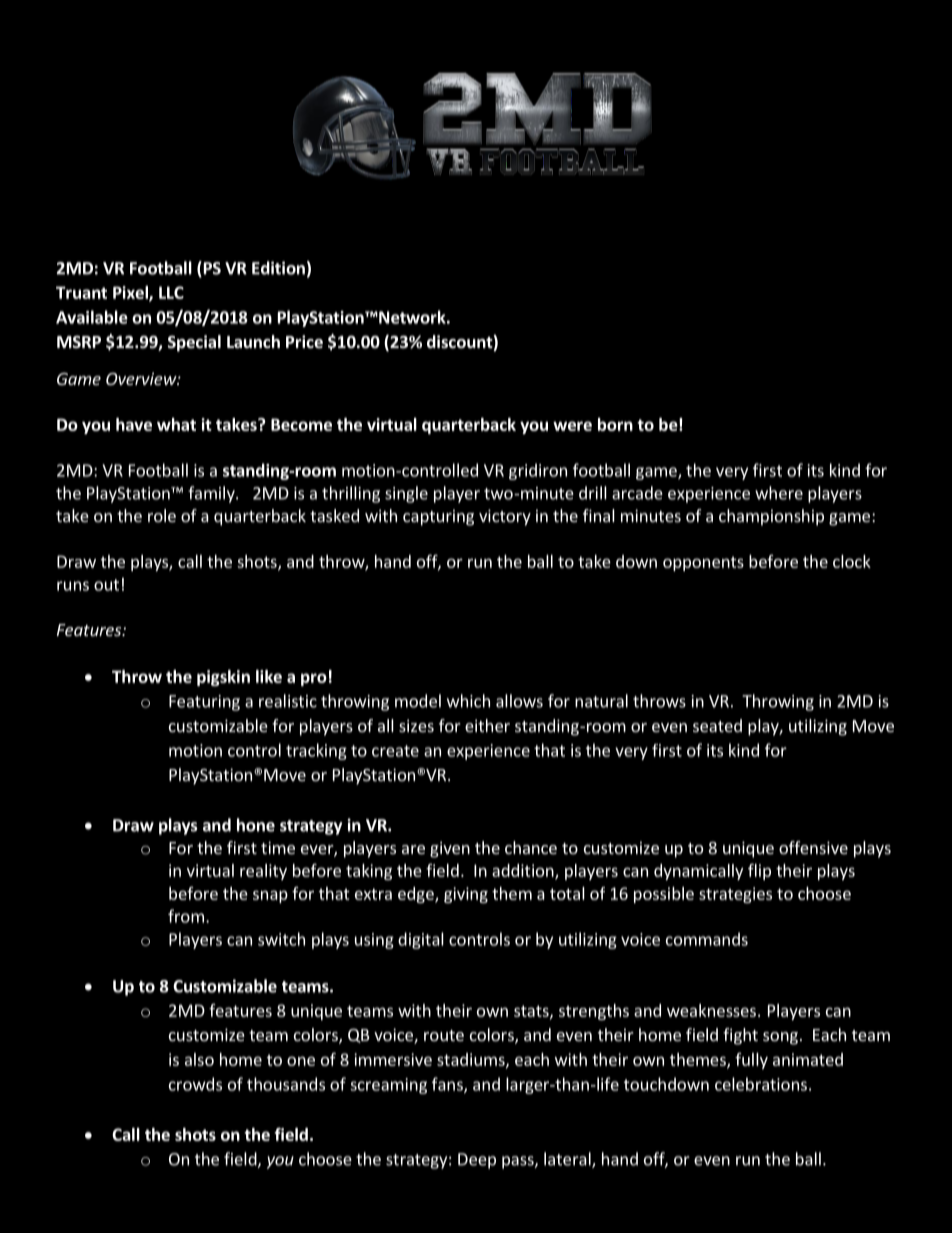 The width and height of the screenshot is (952, 1233). What do you see at coordinates (703, 563) in the screenshot?
I see `opponents` at bounding box center [703, 563].
